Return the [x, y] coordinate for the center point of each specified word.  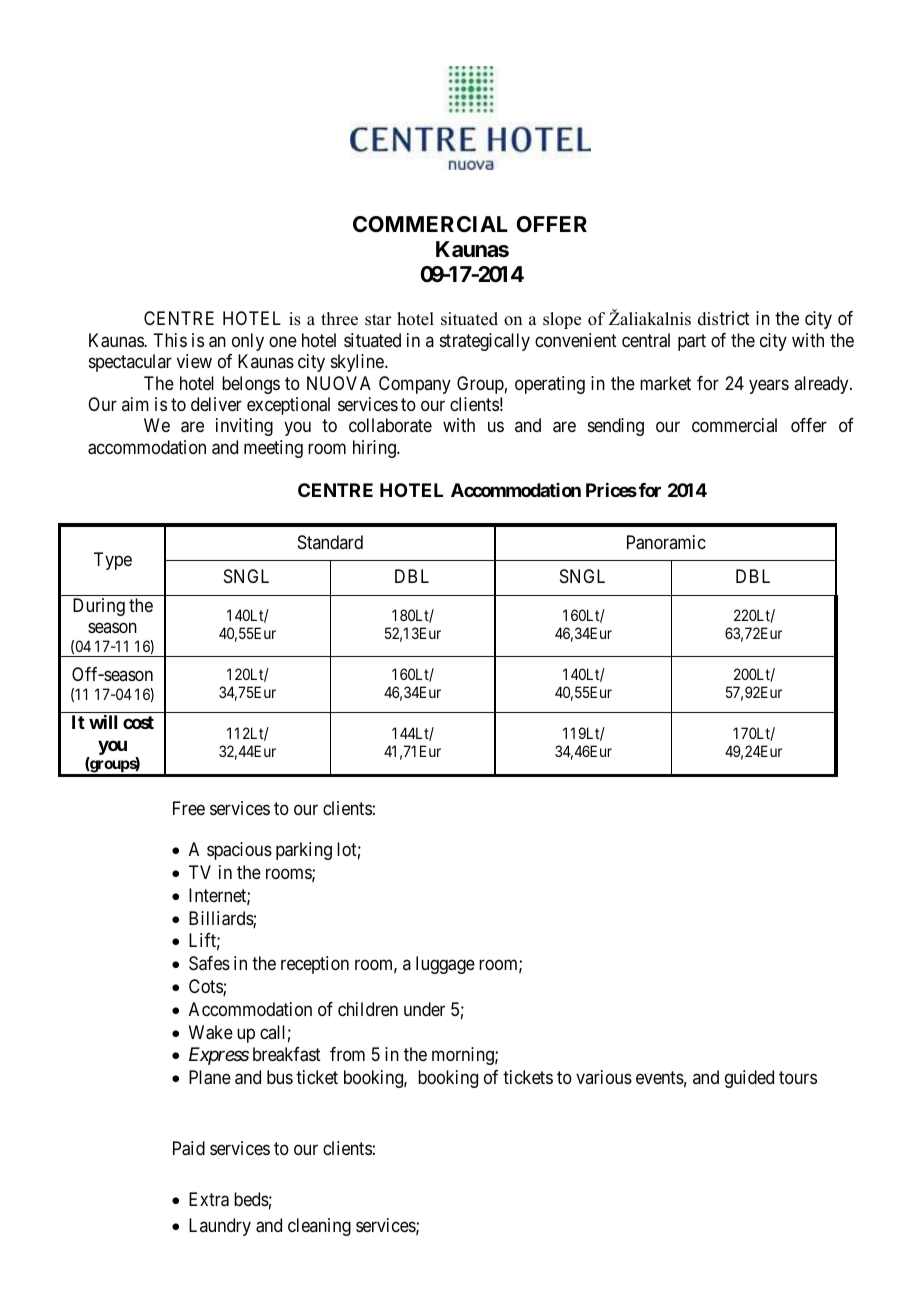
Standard [330, 542]
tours [798, 1077]
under [424, 1009]
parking [304, 851]
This [170, 340]
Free [189, 808]
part [692, 342]
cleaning [319, 1227]
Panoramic [666, 542]
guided [749, 1079]
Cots [206, 987]
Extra [209, 1199]
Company [415, 385]
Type [113, 561]
